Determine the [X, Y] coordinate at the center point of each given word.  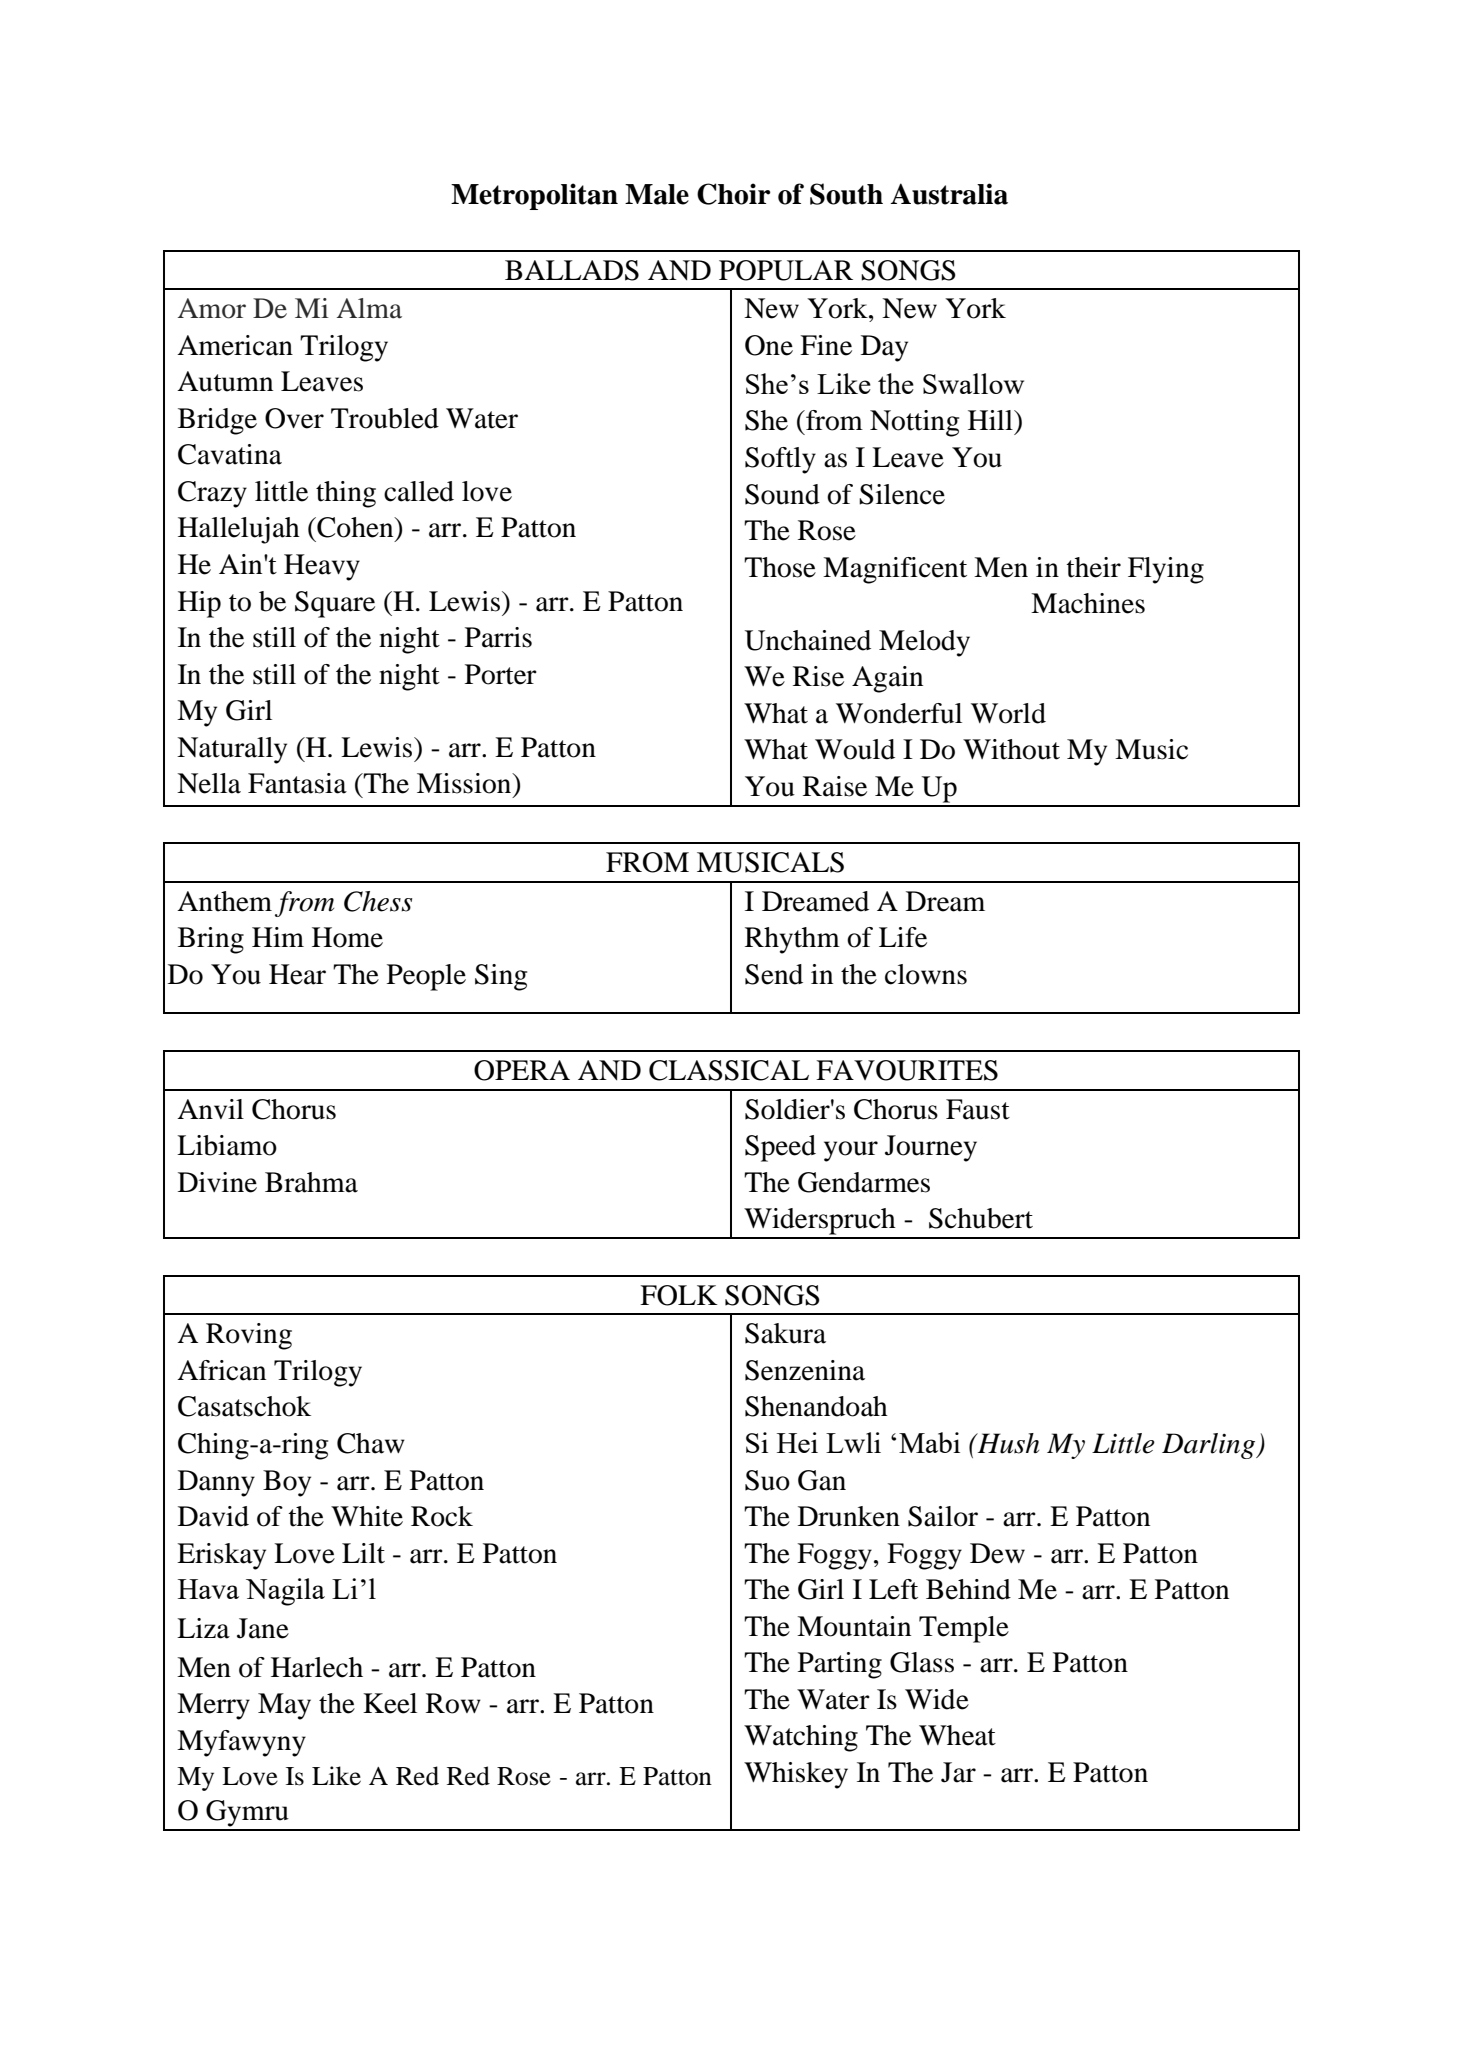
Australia [949, 194]
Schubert [981, 1218]
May [284, 1706]
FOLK [679, 1295]
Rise [818, 676]
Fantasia [297, 783]
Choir [734, 194]
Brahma [311, 1182]
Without [1011, 749]
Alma [369, 308]
